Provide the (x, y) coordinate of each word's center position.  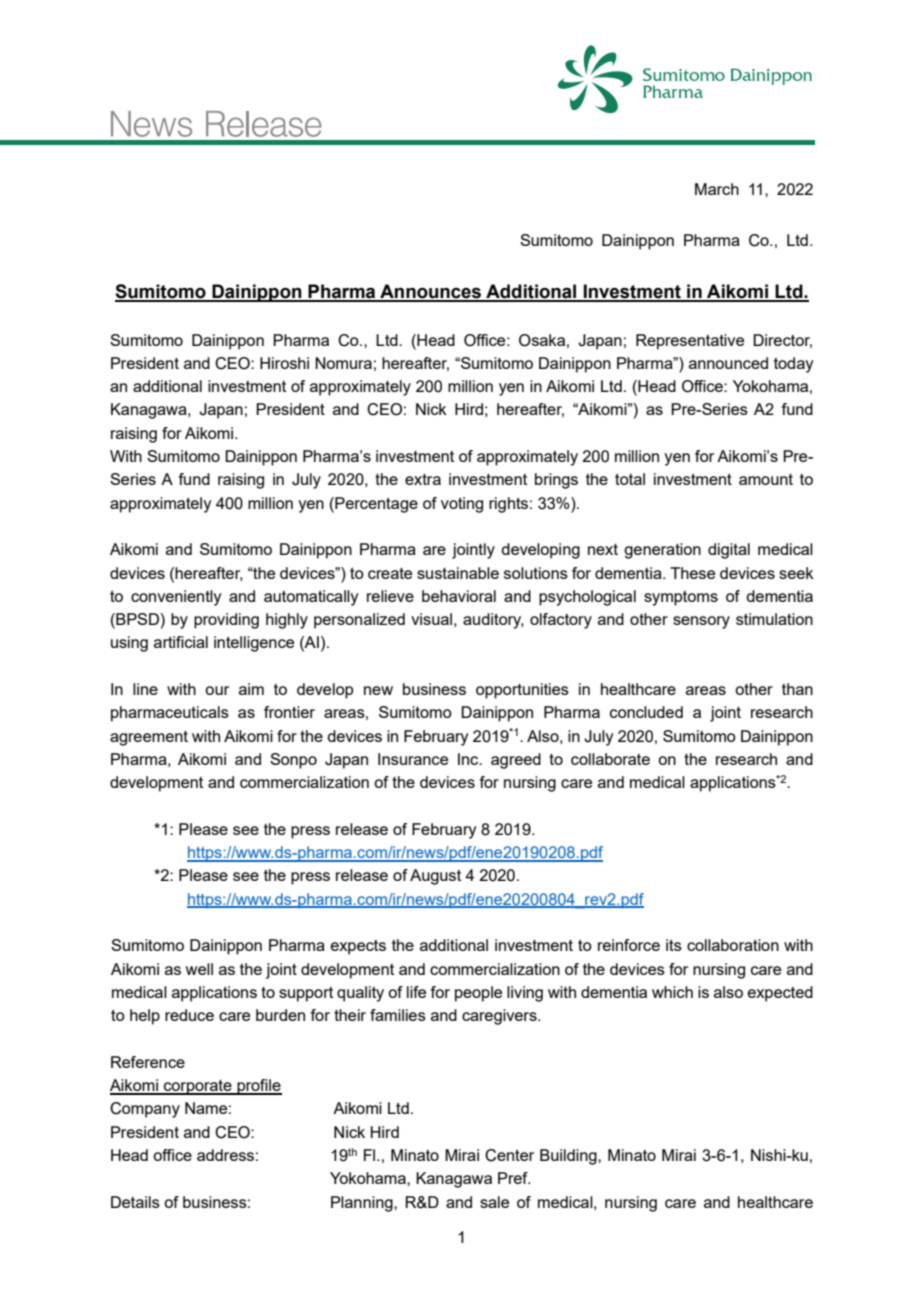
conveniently (176, 598)
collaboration (733, 945)
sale (494, 1202)
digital (729, 551)
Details (135, 1202)
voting (462, 505)
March (717, 189)
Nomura (343, 363)
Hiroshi (284, 363)
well (199, 969)
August (435, 877)
